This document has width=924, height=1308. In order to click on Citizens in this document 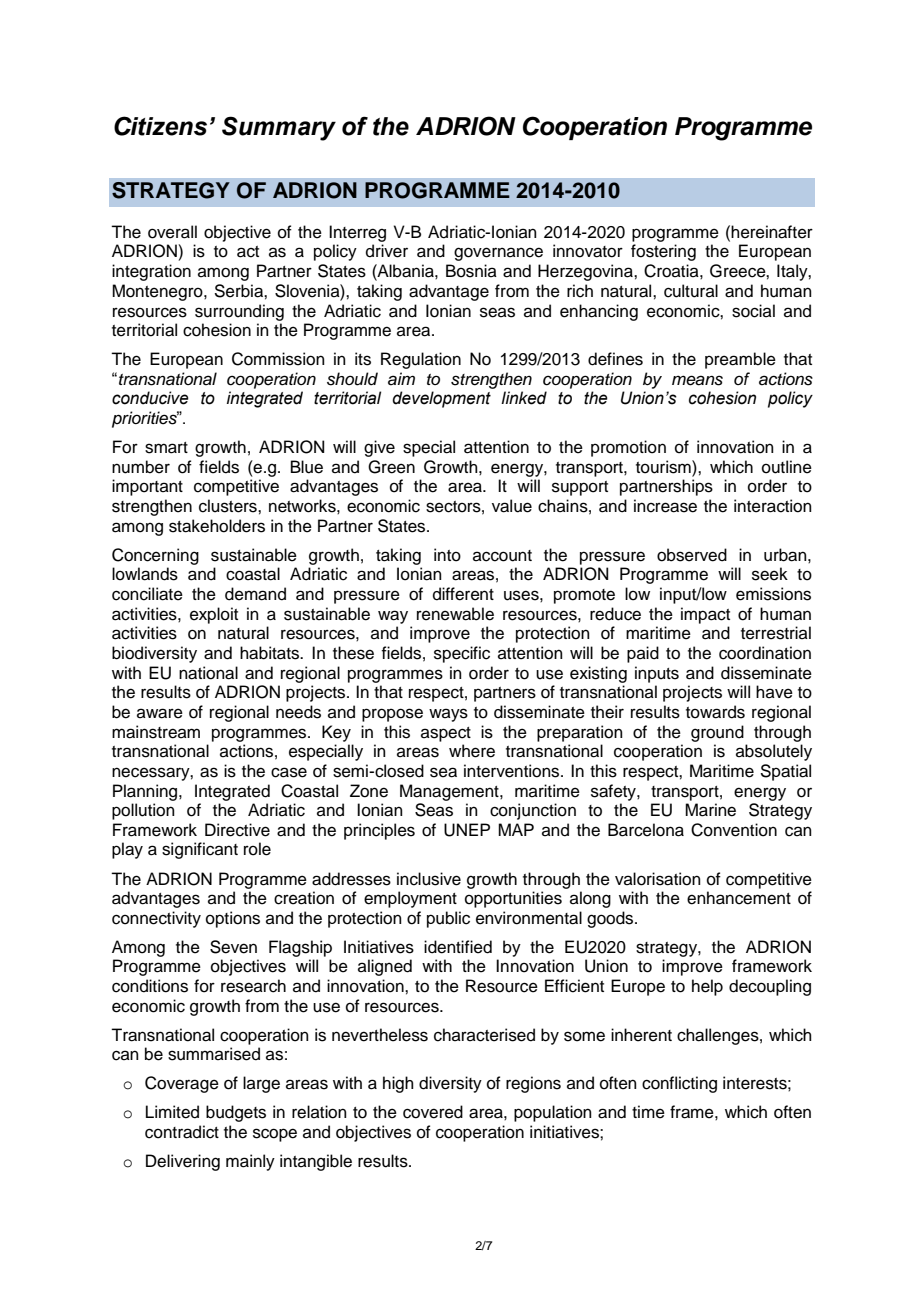, I will do `click(160, 126)`.
